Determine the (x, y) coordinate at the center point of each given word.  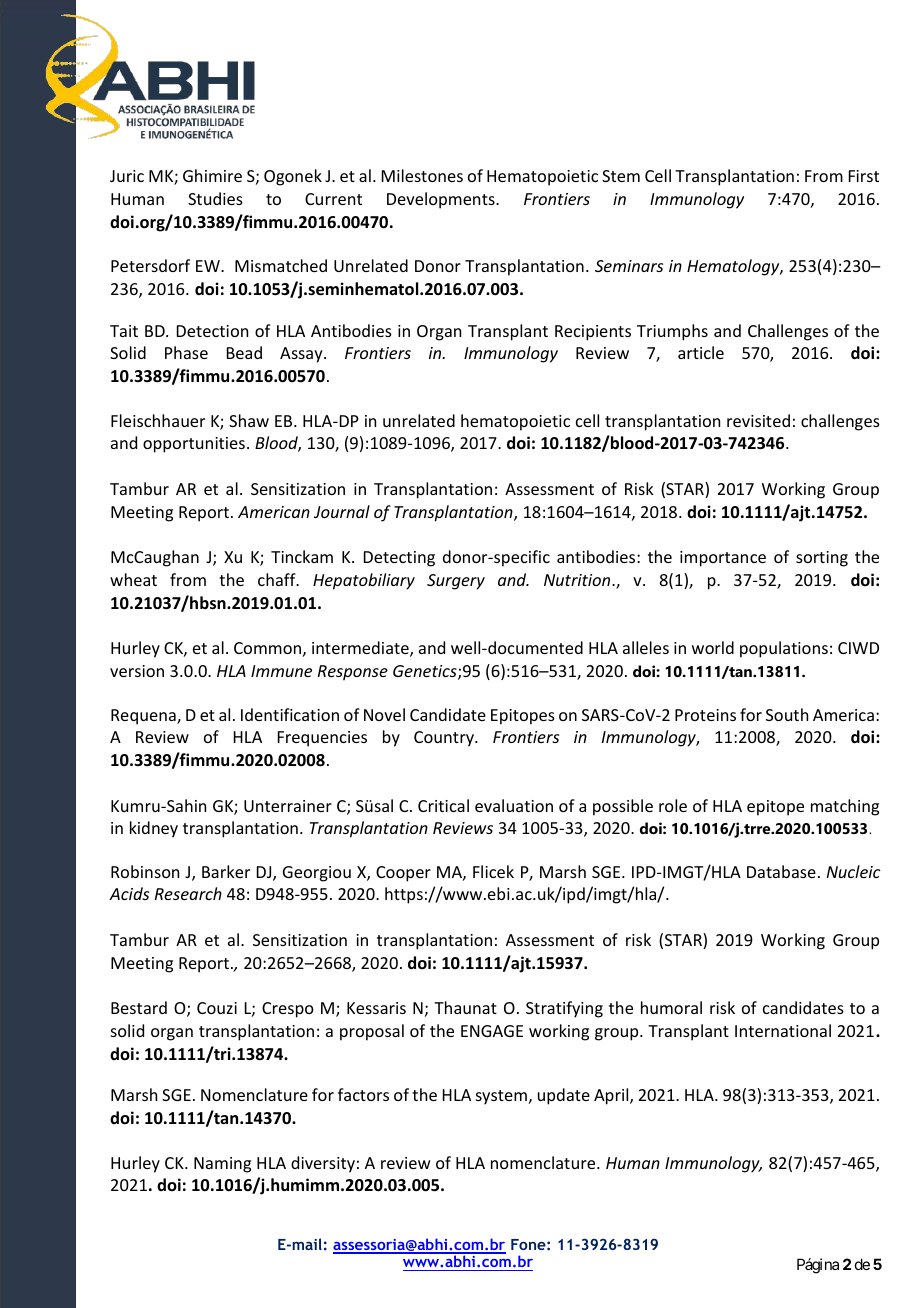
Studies (215, 198)
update (564, 1096)
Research (188, 893)
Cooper (403, 874)
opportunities (194, 445)
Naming (222, 1165)
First (864, 176)
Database (781, 871)
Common (267, 648)
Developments (442, 200)
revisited (758, 420)
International (783, 1030)
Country (445, 739)
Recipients (593, 333)
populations (784, 649)
